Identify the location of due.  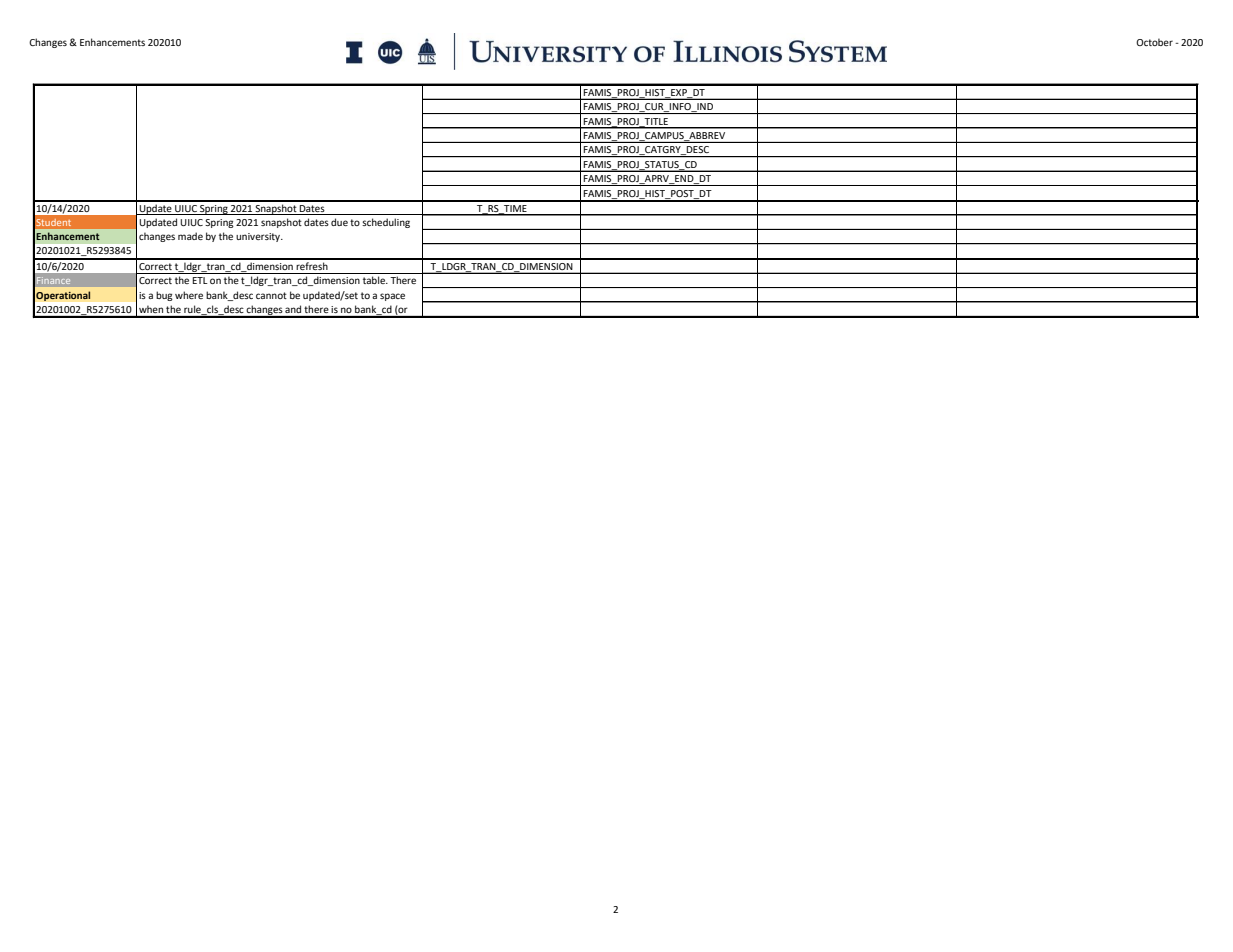
(339, 222).
